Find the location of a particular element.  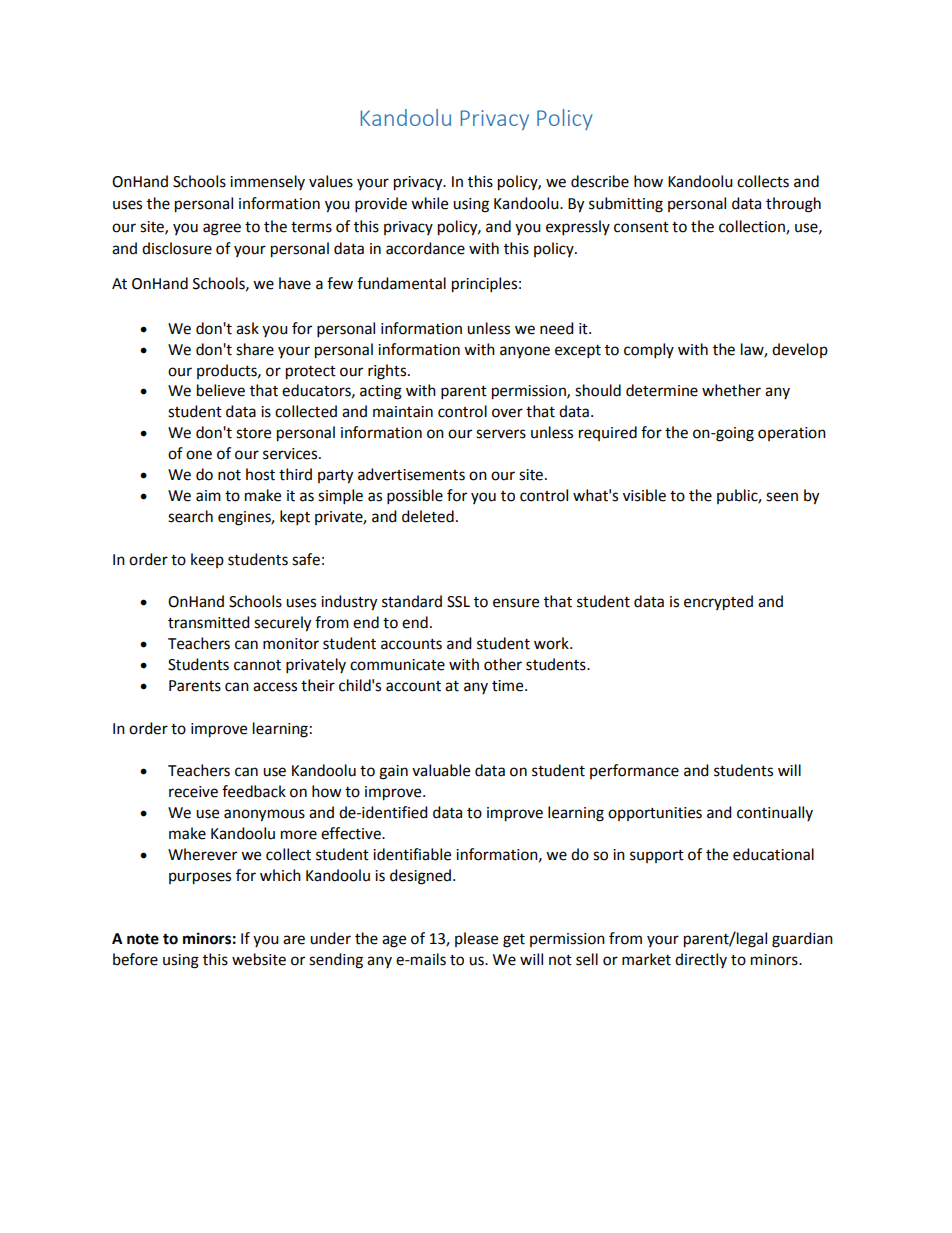

agree is located at coordinates (222, 229).
